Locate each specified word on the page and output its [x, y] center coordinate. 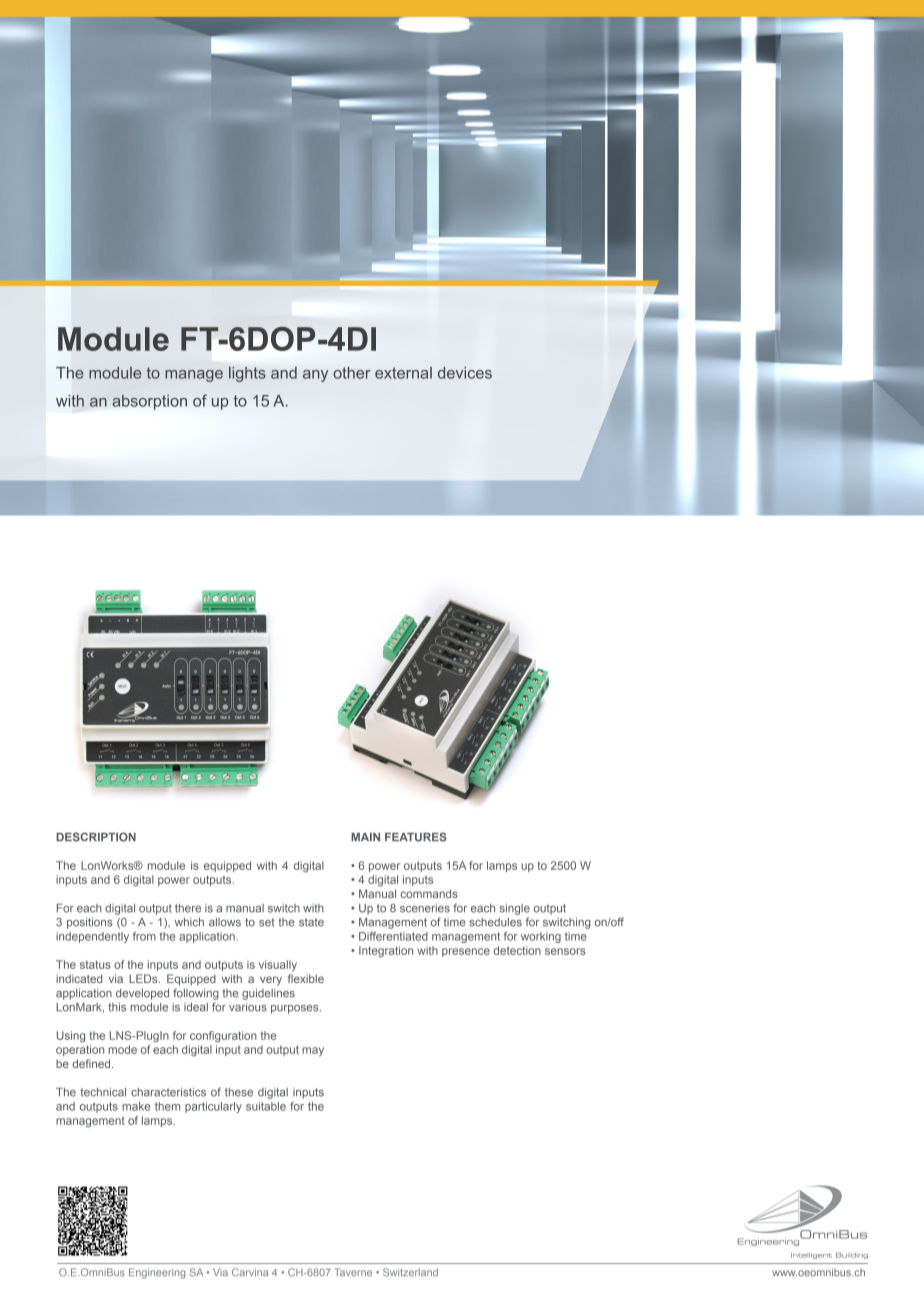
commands [429, 893]
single [515, 909]
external [403, 373]
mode [122, 1049]
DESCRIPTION [96, 837]
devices [465, 373]
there [188, 908]
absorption [149, 402]
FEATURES [416, 837]
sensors [565, 951]
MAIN [365, 837]
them [167, 1106]
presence [466, 952]
